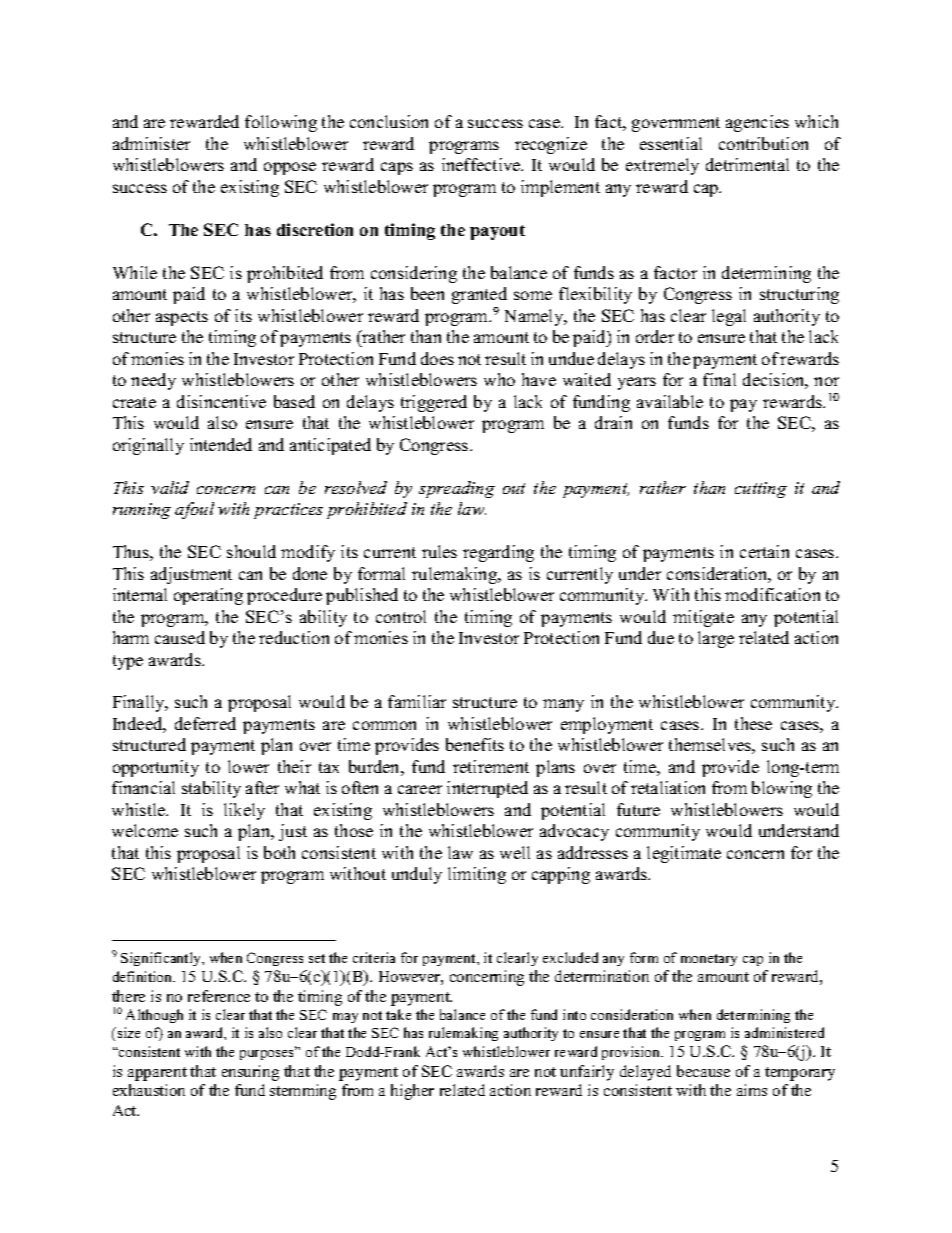 The image size is (952, 1233). What do you see at coordinates (244, 811) in the screenshot?
I see `likely` at bounding box center [244, 811].
